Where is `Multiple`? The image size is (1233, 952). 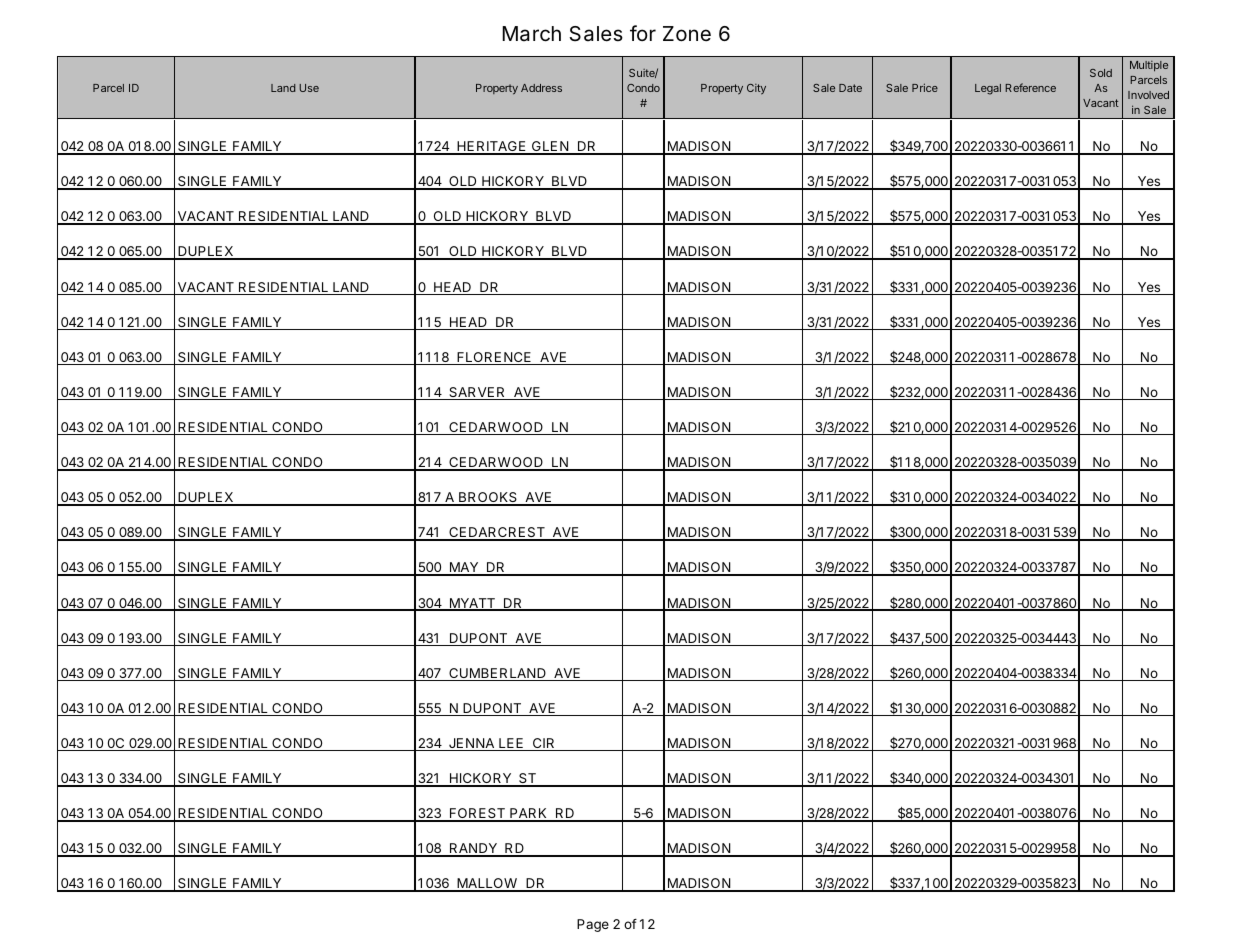 Multiple is located at coordinates (1149, 66).
